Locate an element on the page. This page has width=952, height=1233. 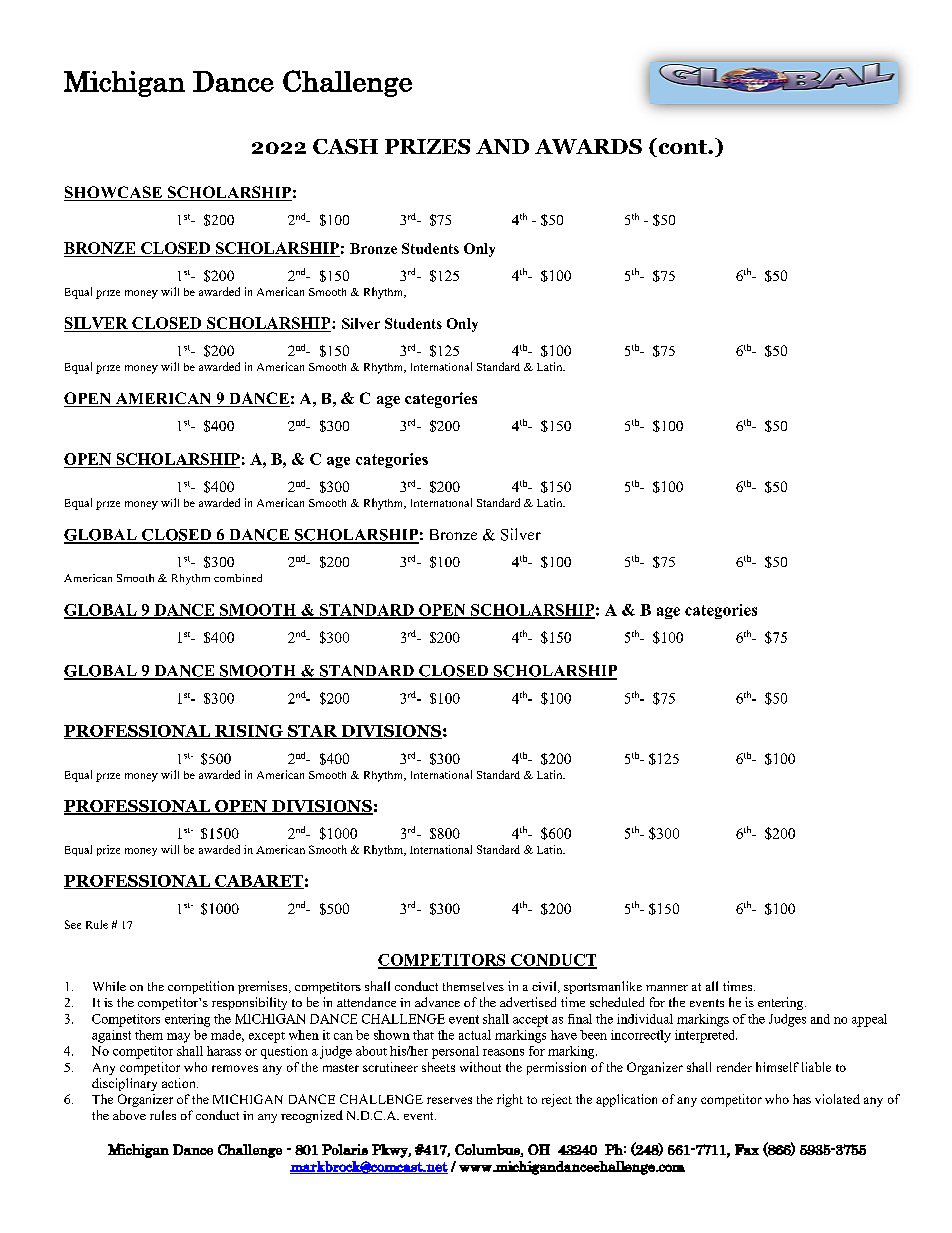
SHOWCASE is located at coordinates (114, 193).
